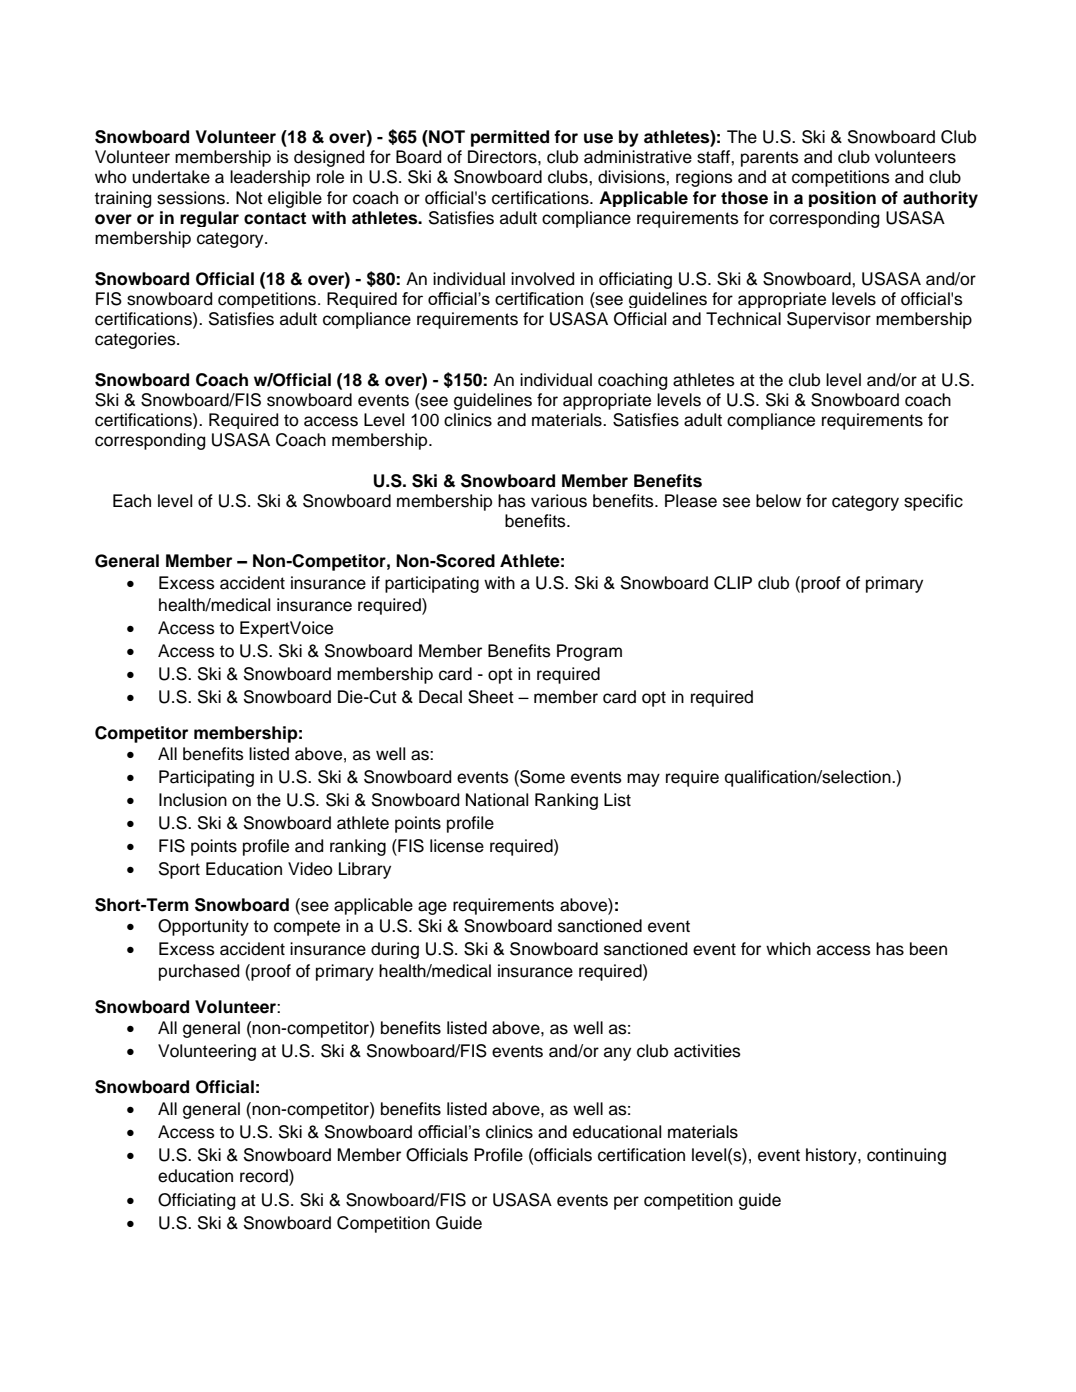  What do you see at coordinates (832, 1156) in the screenshot?
I see `history` at bounding box center [832, 1156].
